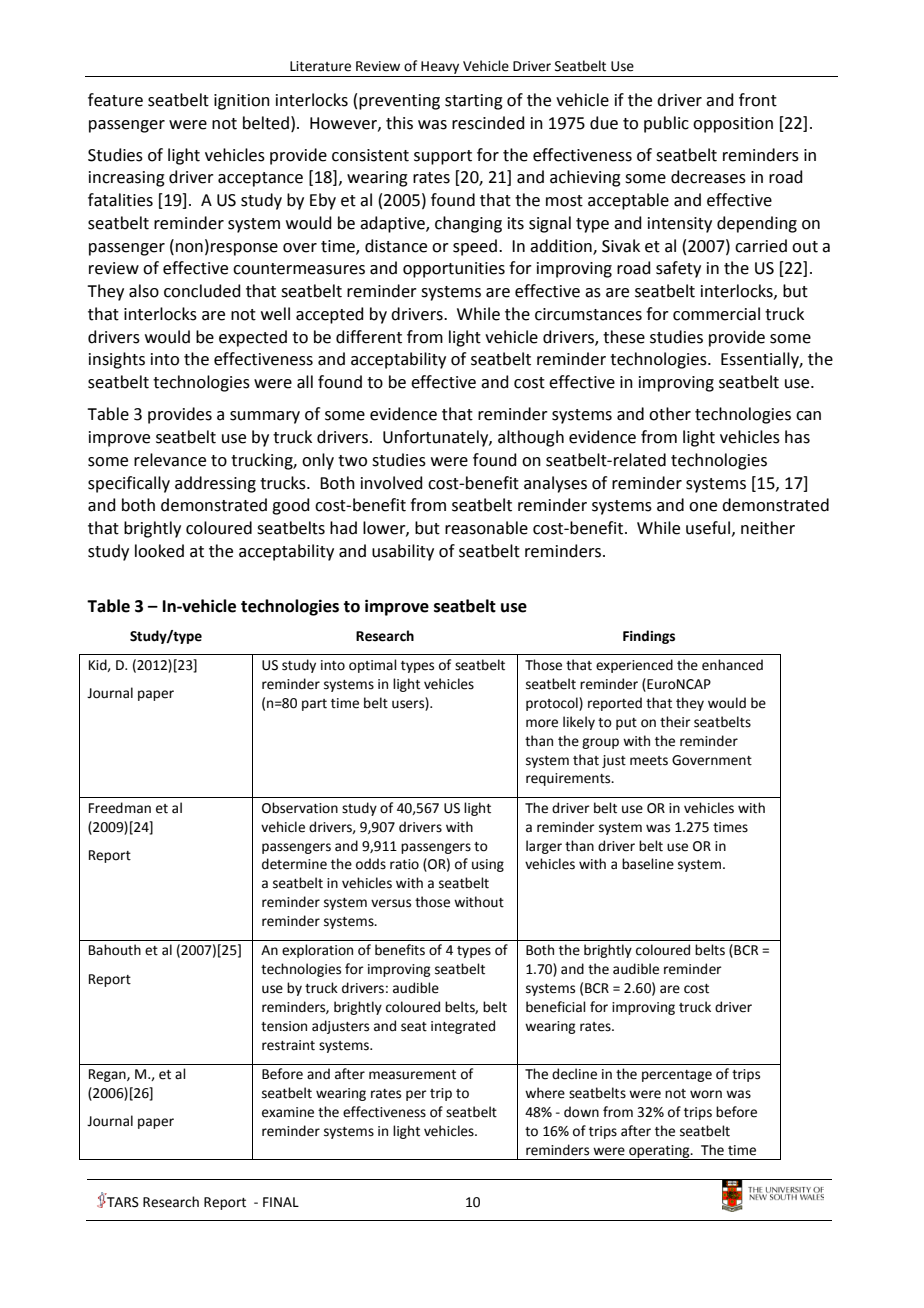 Image resolution: width=924 pixels, height=1308 pixels. What do you see at coordinates (242, 102) in the document?
I see `ignition` at bounding box center [242, 102].
